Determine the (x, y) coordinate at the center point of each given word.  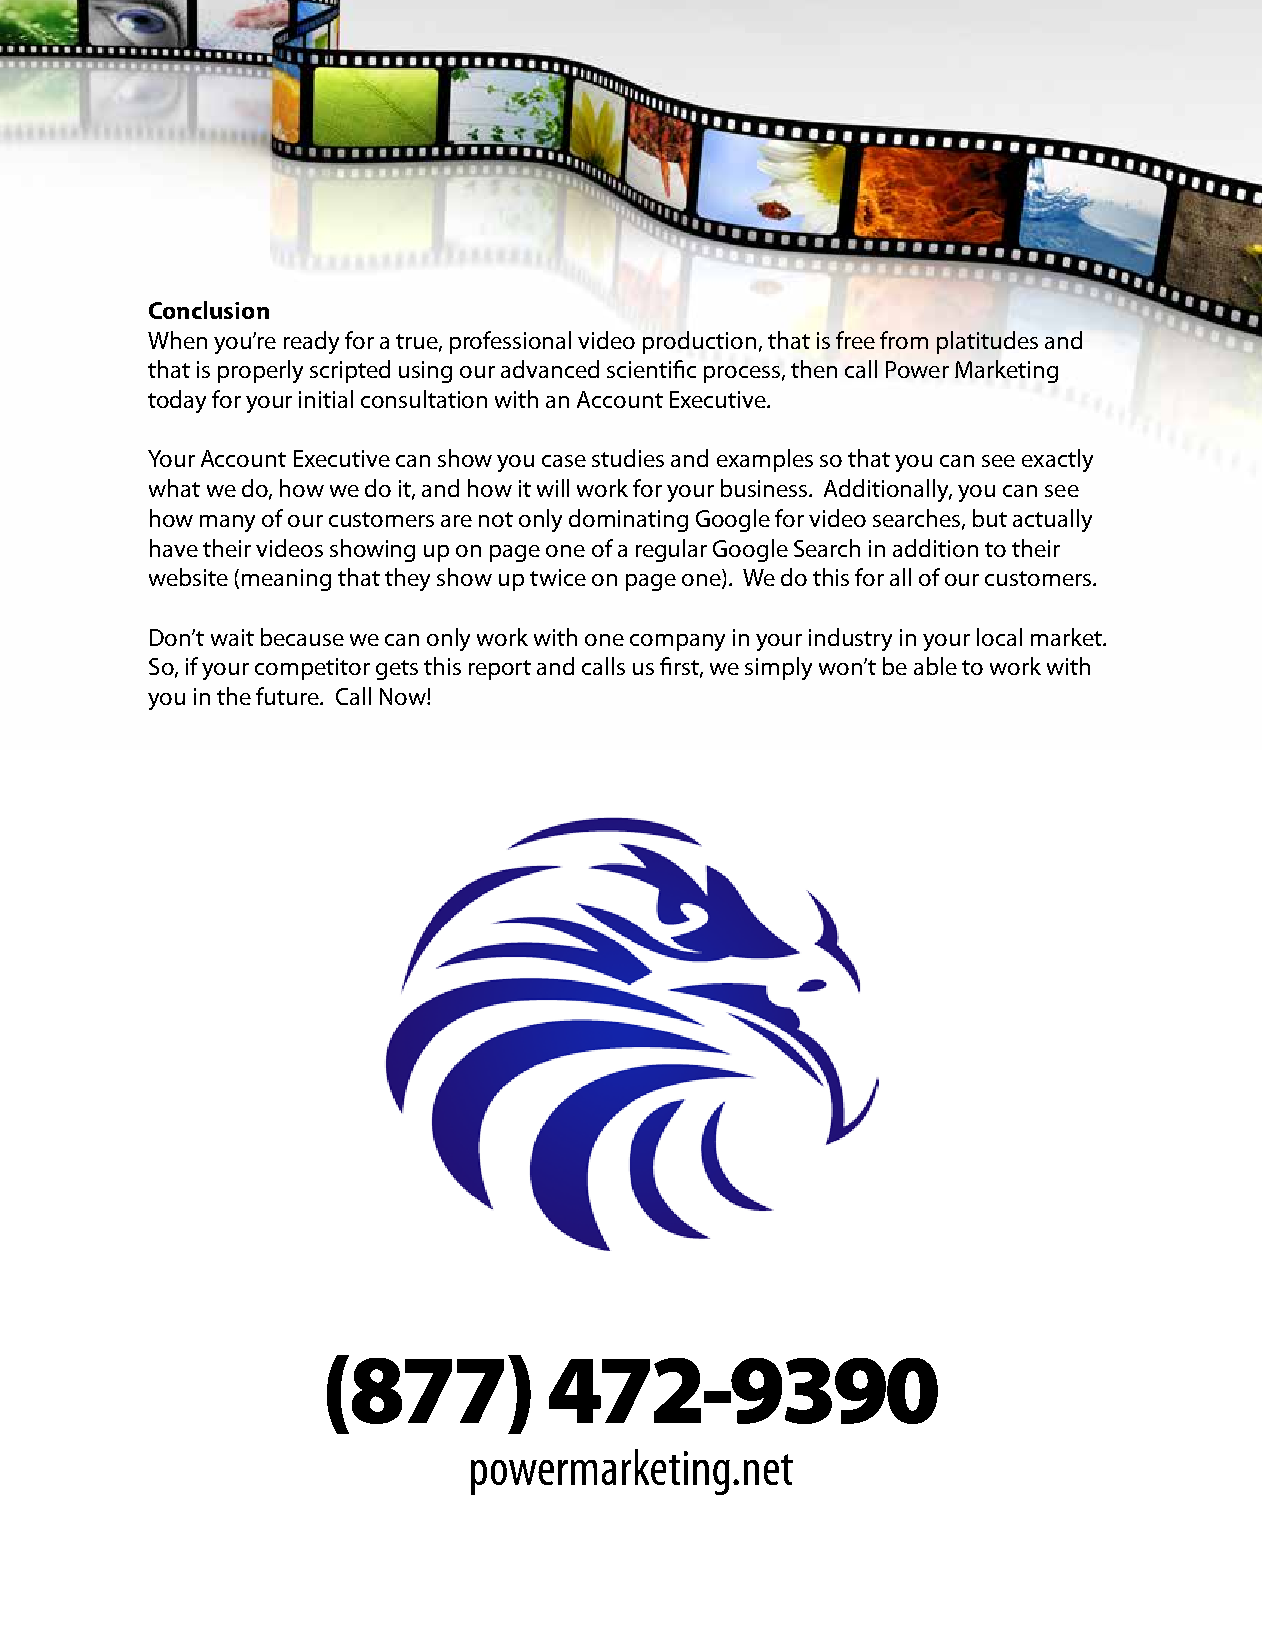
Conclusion (209, 310)
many (227, 523)
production (699, 342)
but (990, 518)
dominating (628, 520)
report (500, 670)
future (288, 696)
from (904, 340)
